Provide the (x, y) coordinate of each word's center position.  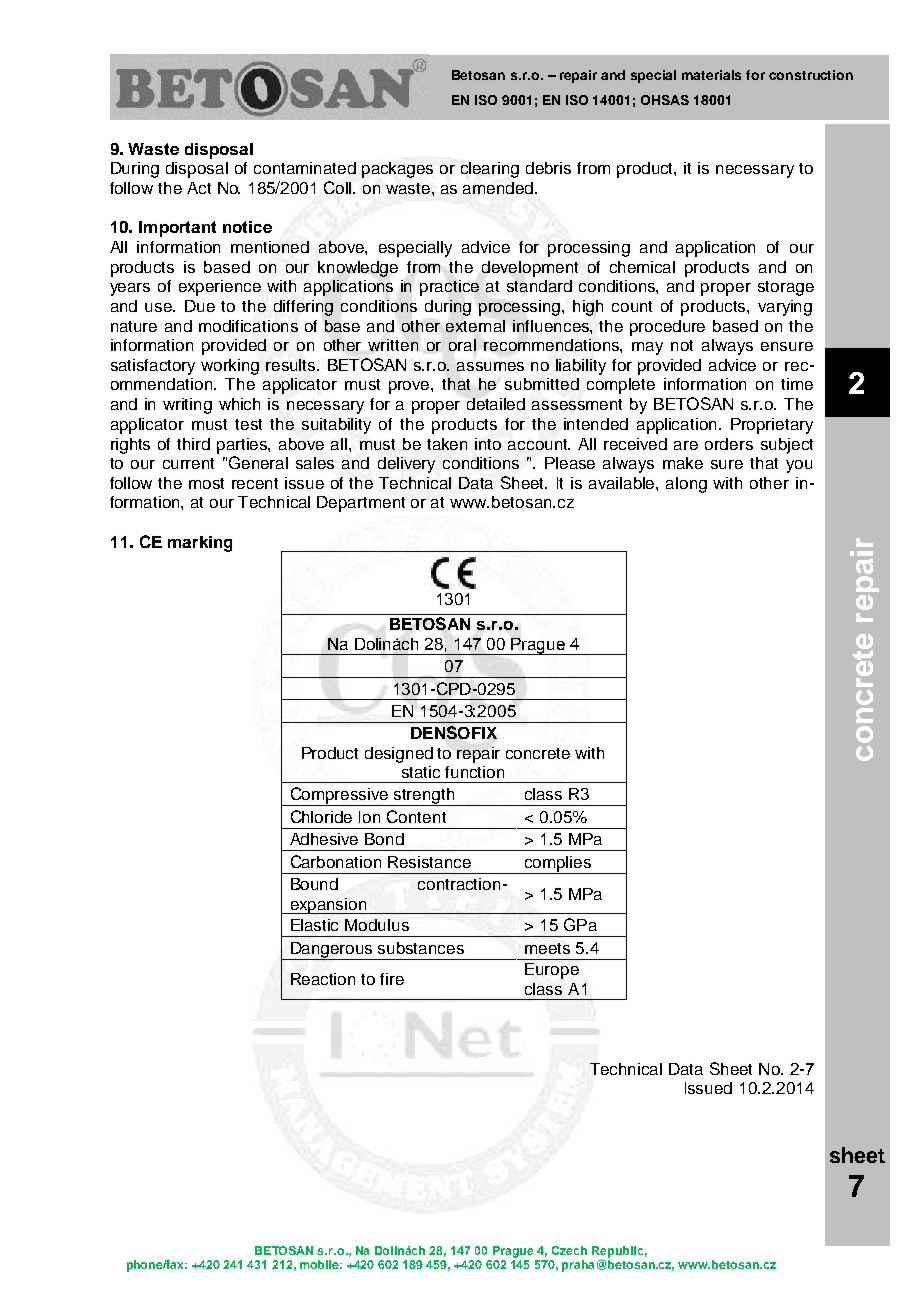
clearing (490, 170)
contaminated (305, 168)
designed (399, 755)
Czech (569, 1250)
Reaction (323, 979)
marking (200, 544)
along (686, 485)
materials (711, 75)
